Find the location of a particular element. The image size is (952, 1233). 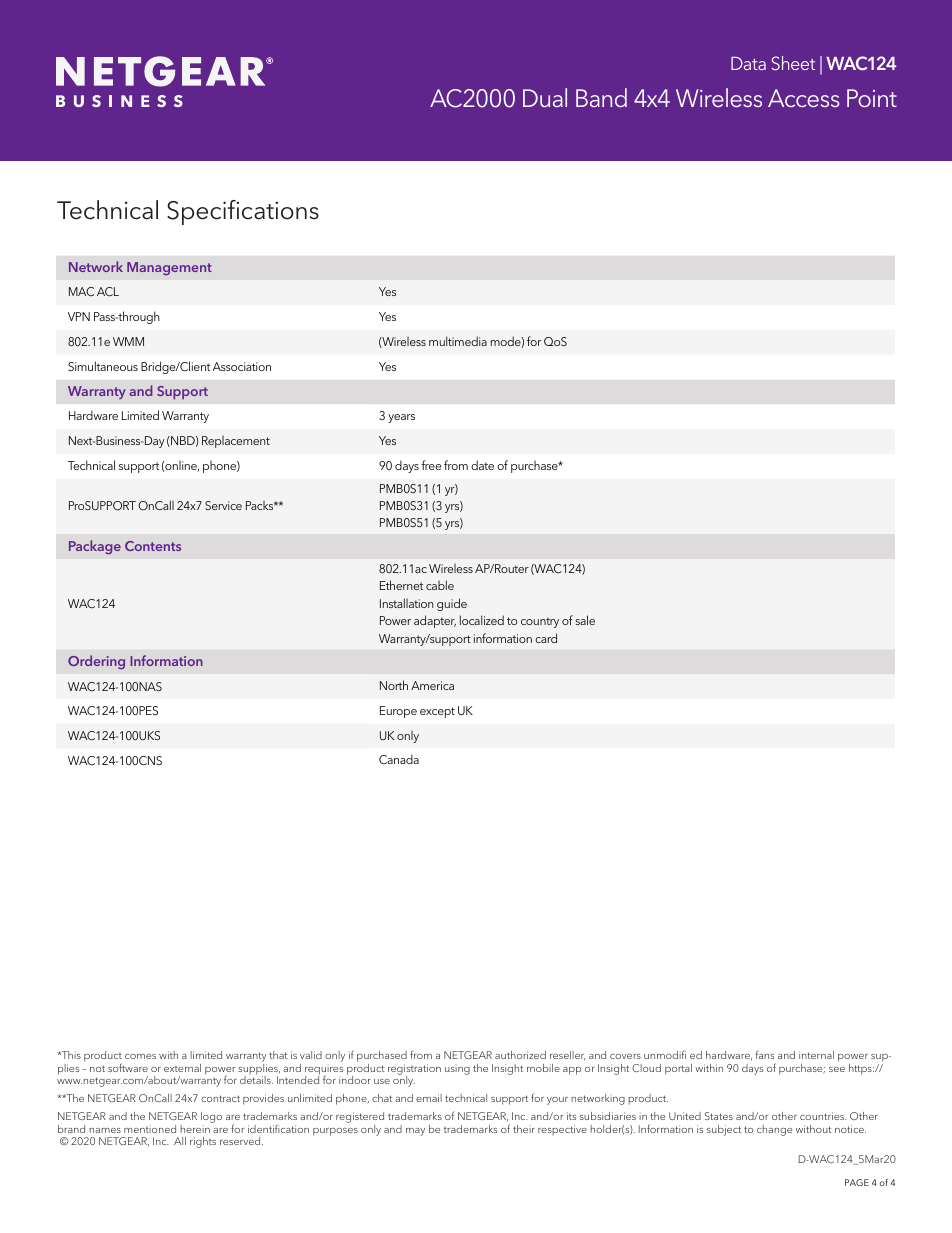

Specifications is located at coordinates (243, 212).
